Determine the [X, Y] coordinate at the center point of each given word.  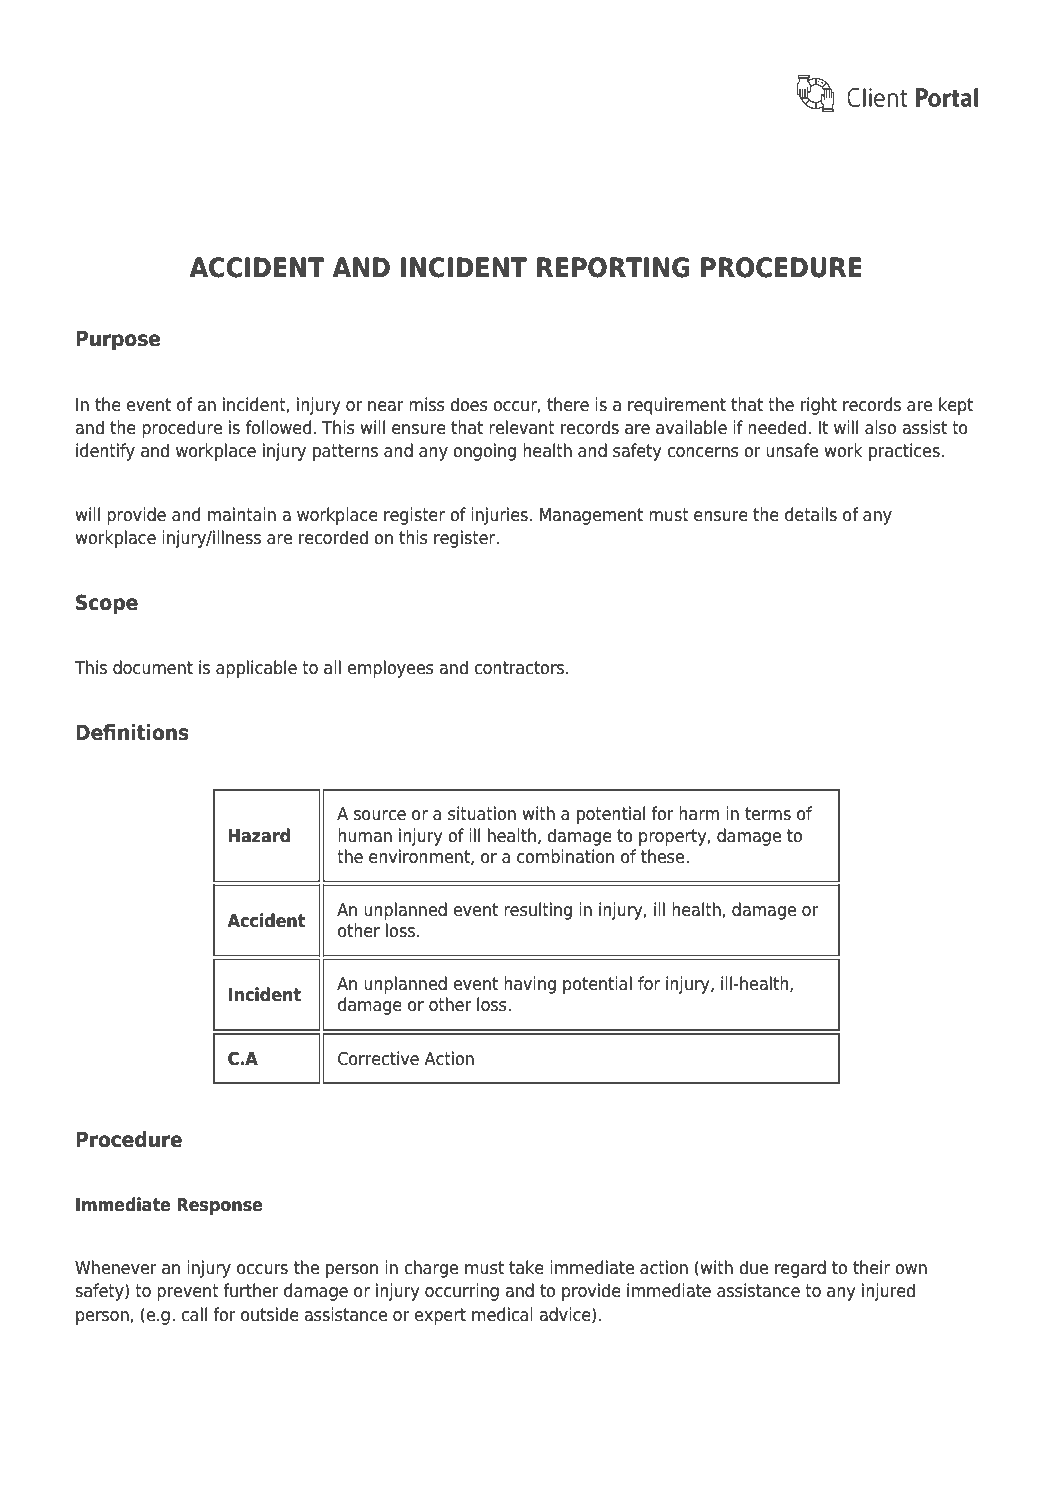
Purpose [118, 341]
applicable [256, 669]
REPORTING [613, 267]
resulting [538, 911]
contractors [520, 668]
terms [768, 814]
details [811, 514]
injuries [499, 516]
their [871, 1267]
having [530, 985]
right [819, 406]
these [664, 856]
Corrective [378, 1058]
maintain [242, 514]
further [251, 1290]
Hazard [259, 835]
